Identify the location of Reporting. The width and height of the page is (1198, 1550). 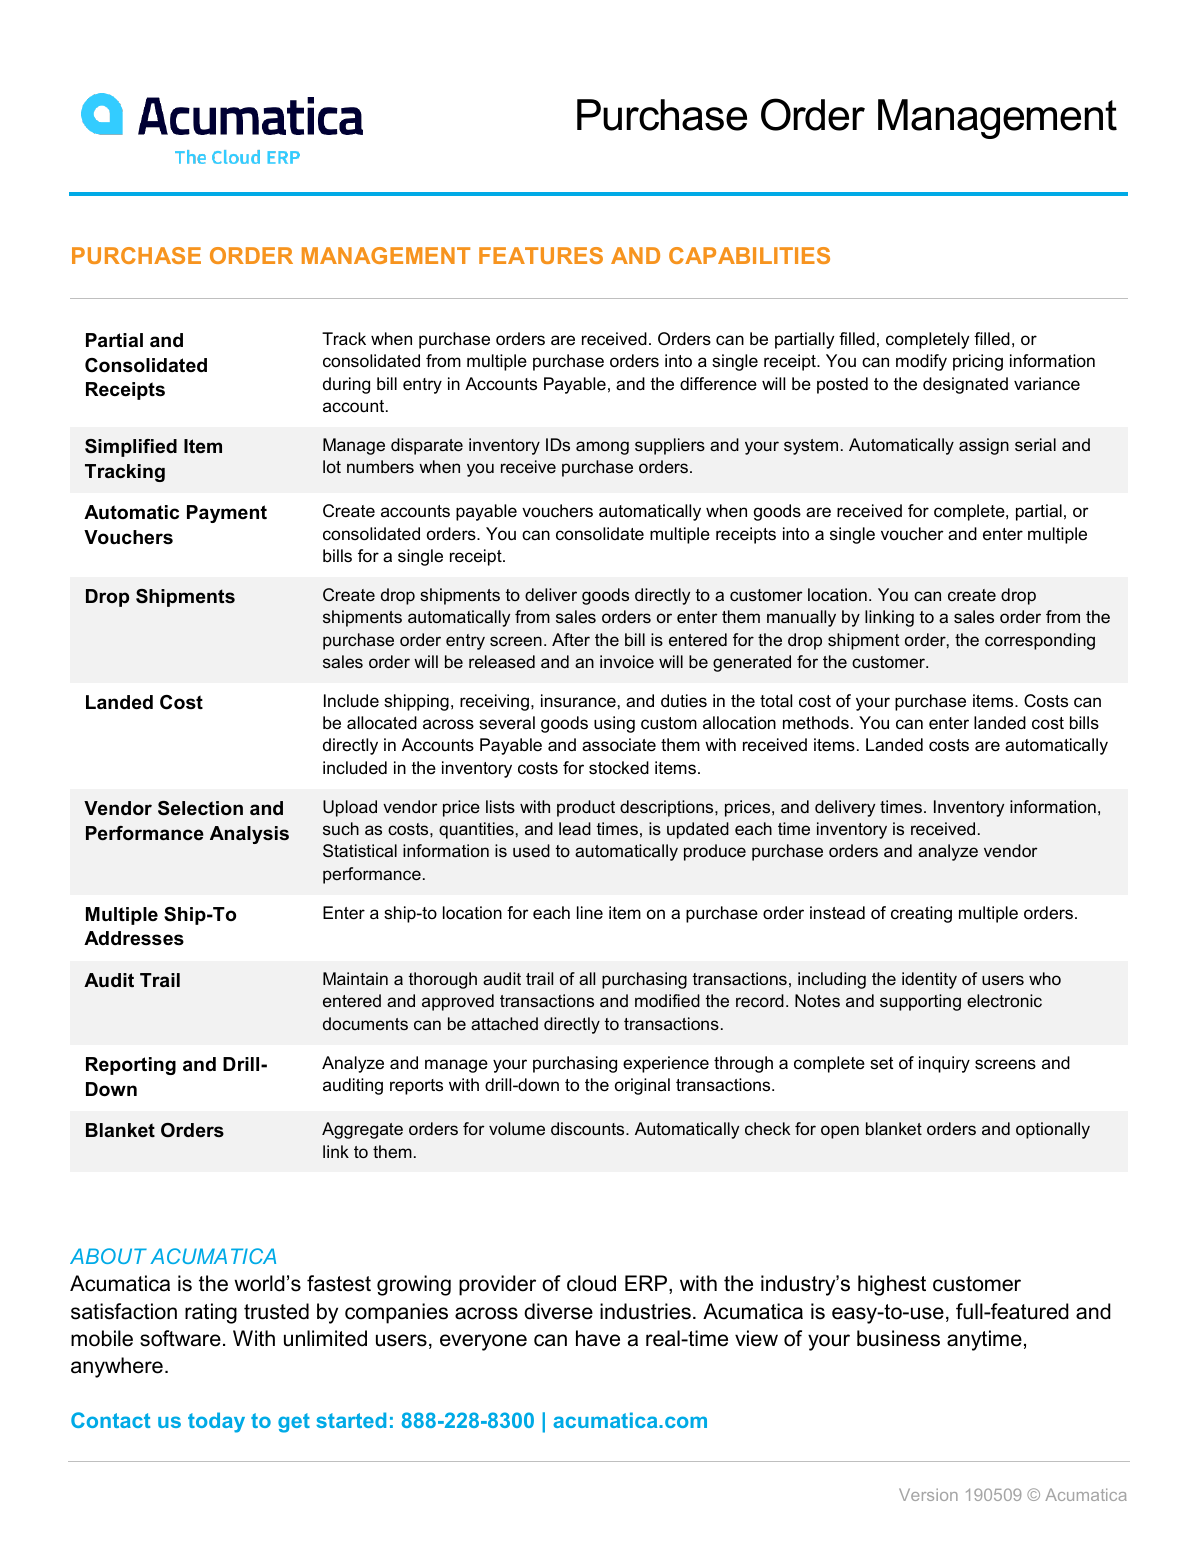
(131, 1066).
